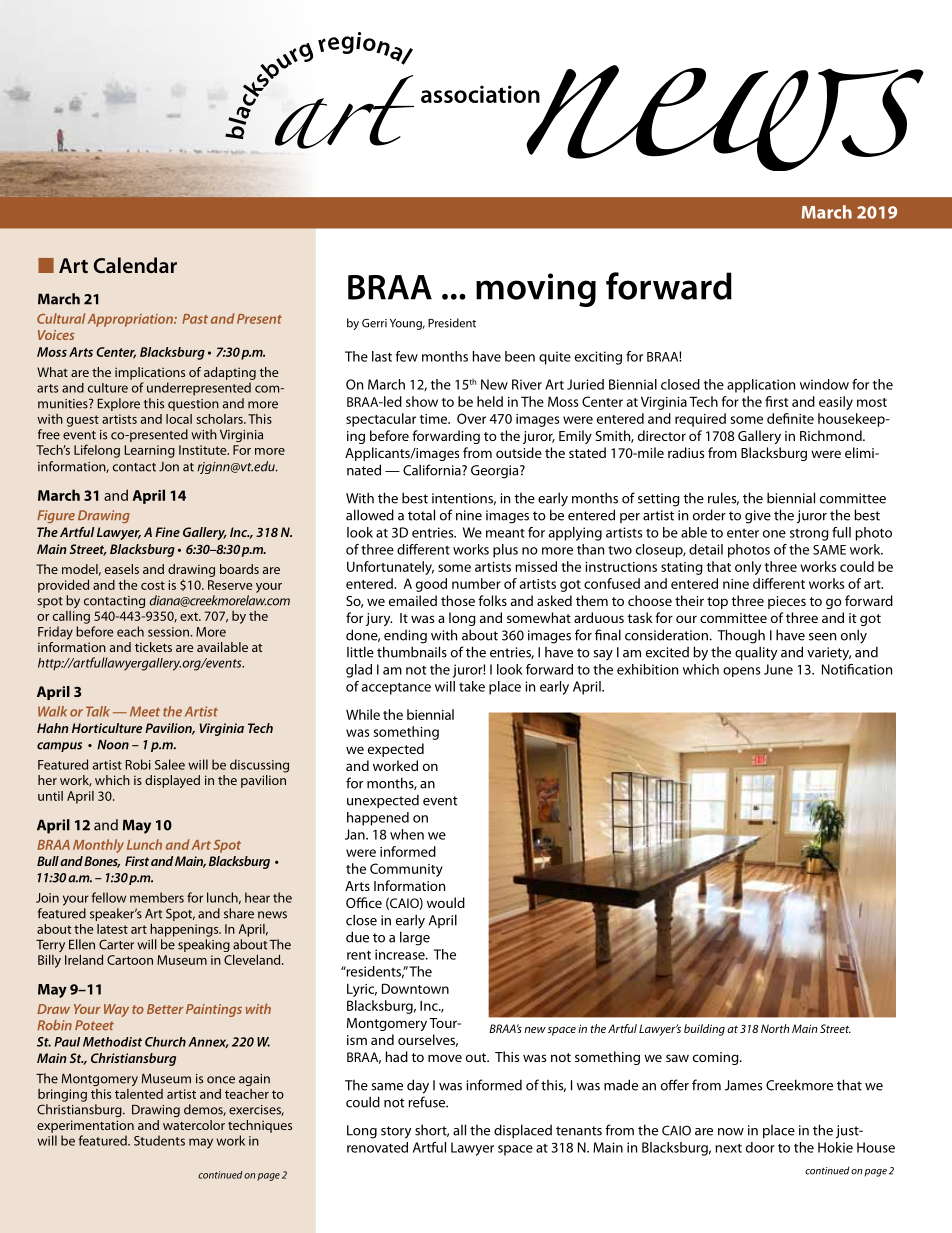 The width and height of the screenshot is (952, 1233). I want to click on total, so click(421, 515).
